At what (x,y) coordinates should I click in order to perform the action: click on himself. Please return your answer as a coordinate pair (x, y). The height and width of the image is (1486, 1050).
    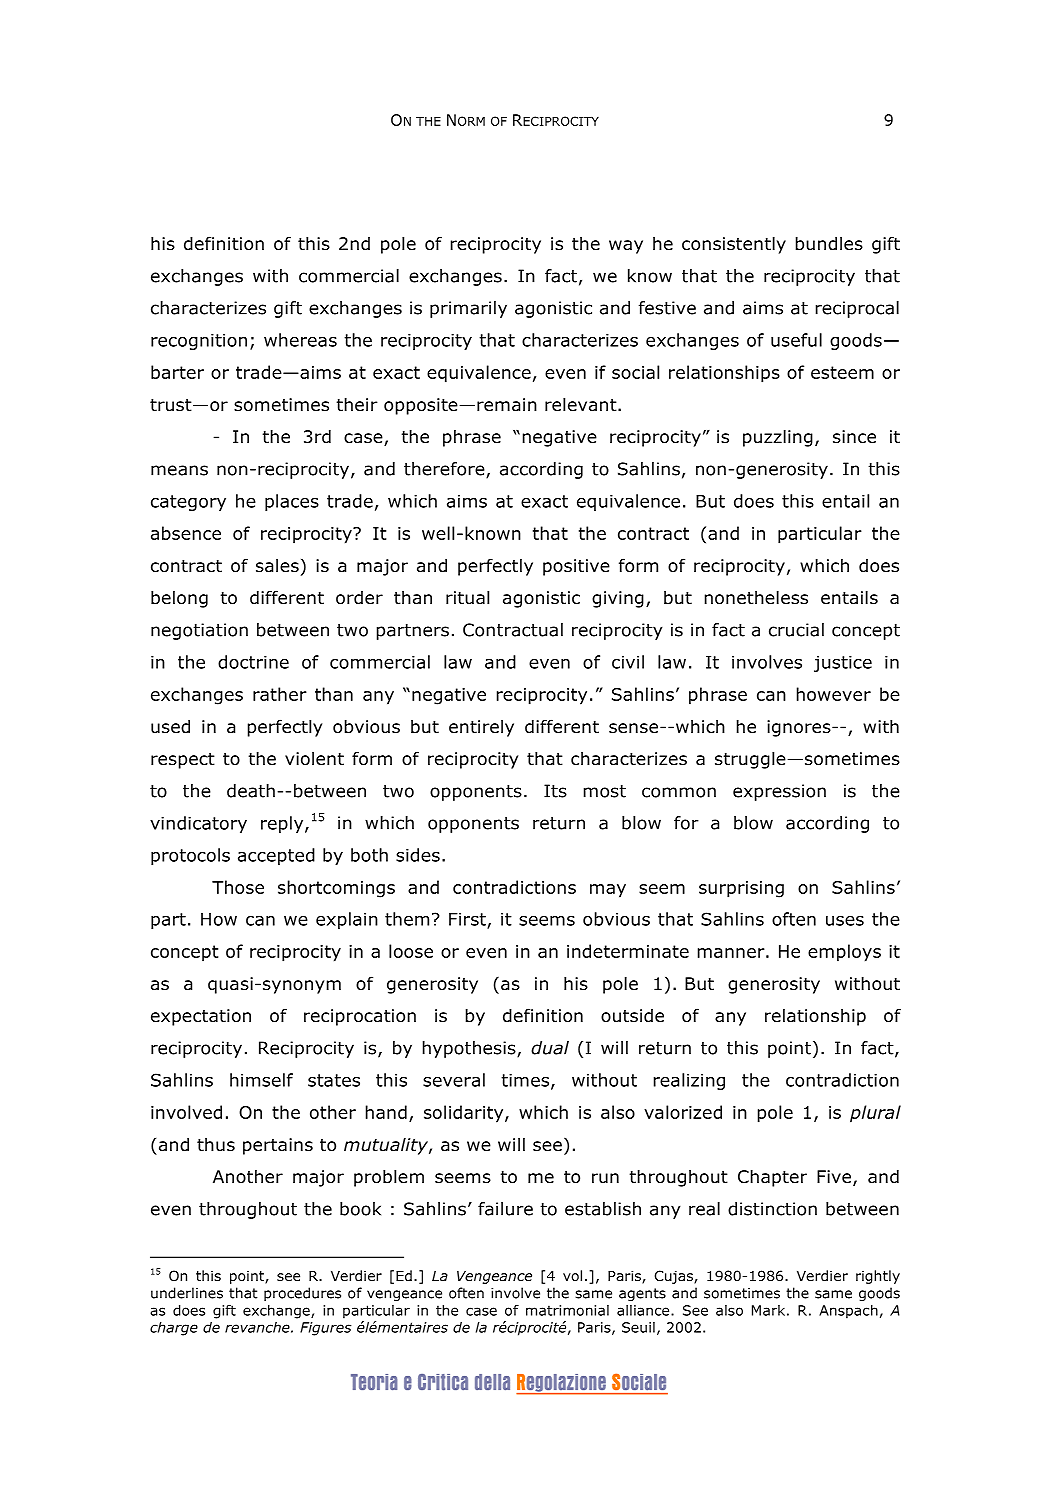
    Looking at the image, I should click on (261, 1080).
